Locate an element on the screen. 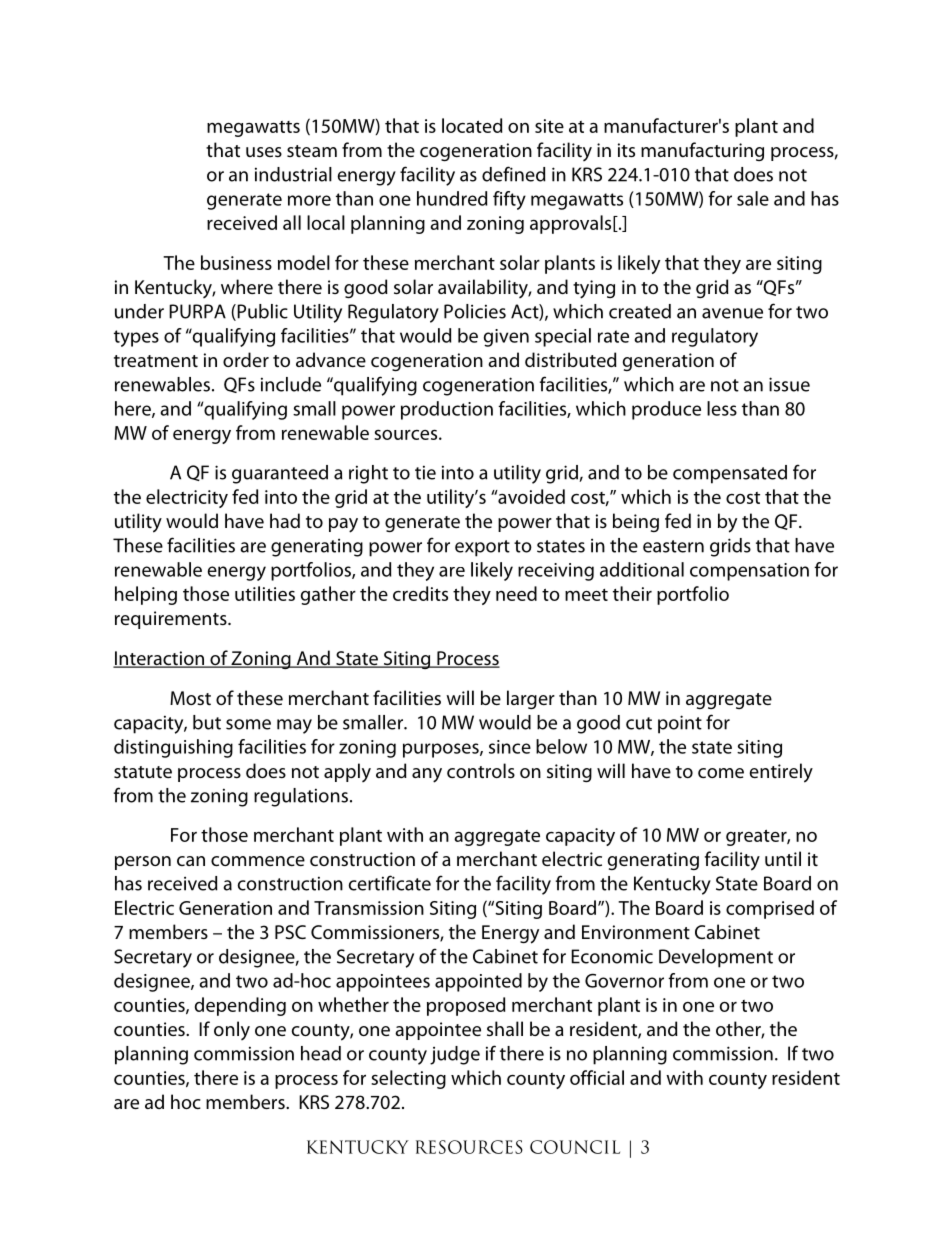 The width and height of the screenshot is (952, 1233). selecting is located at coordinates (408, 1079).
